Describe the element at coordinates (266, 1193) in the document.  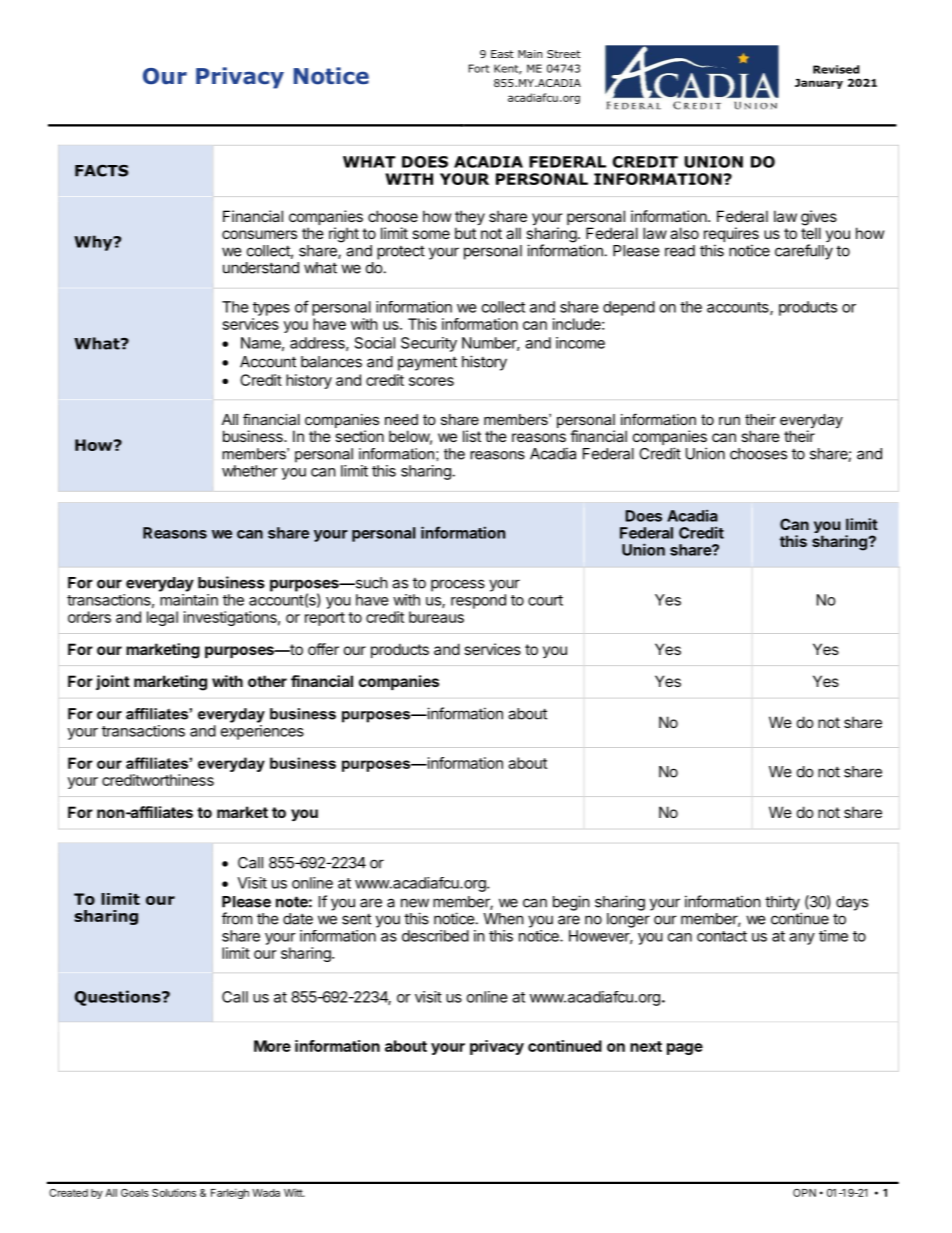
I see `Wada` at that location.
